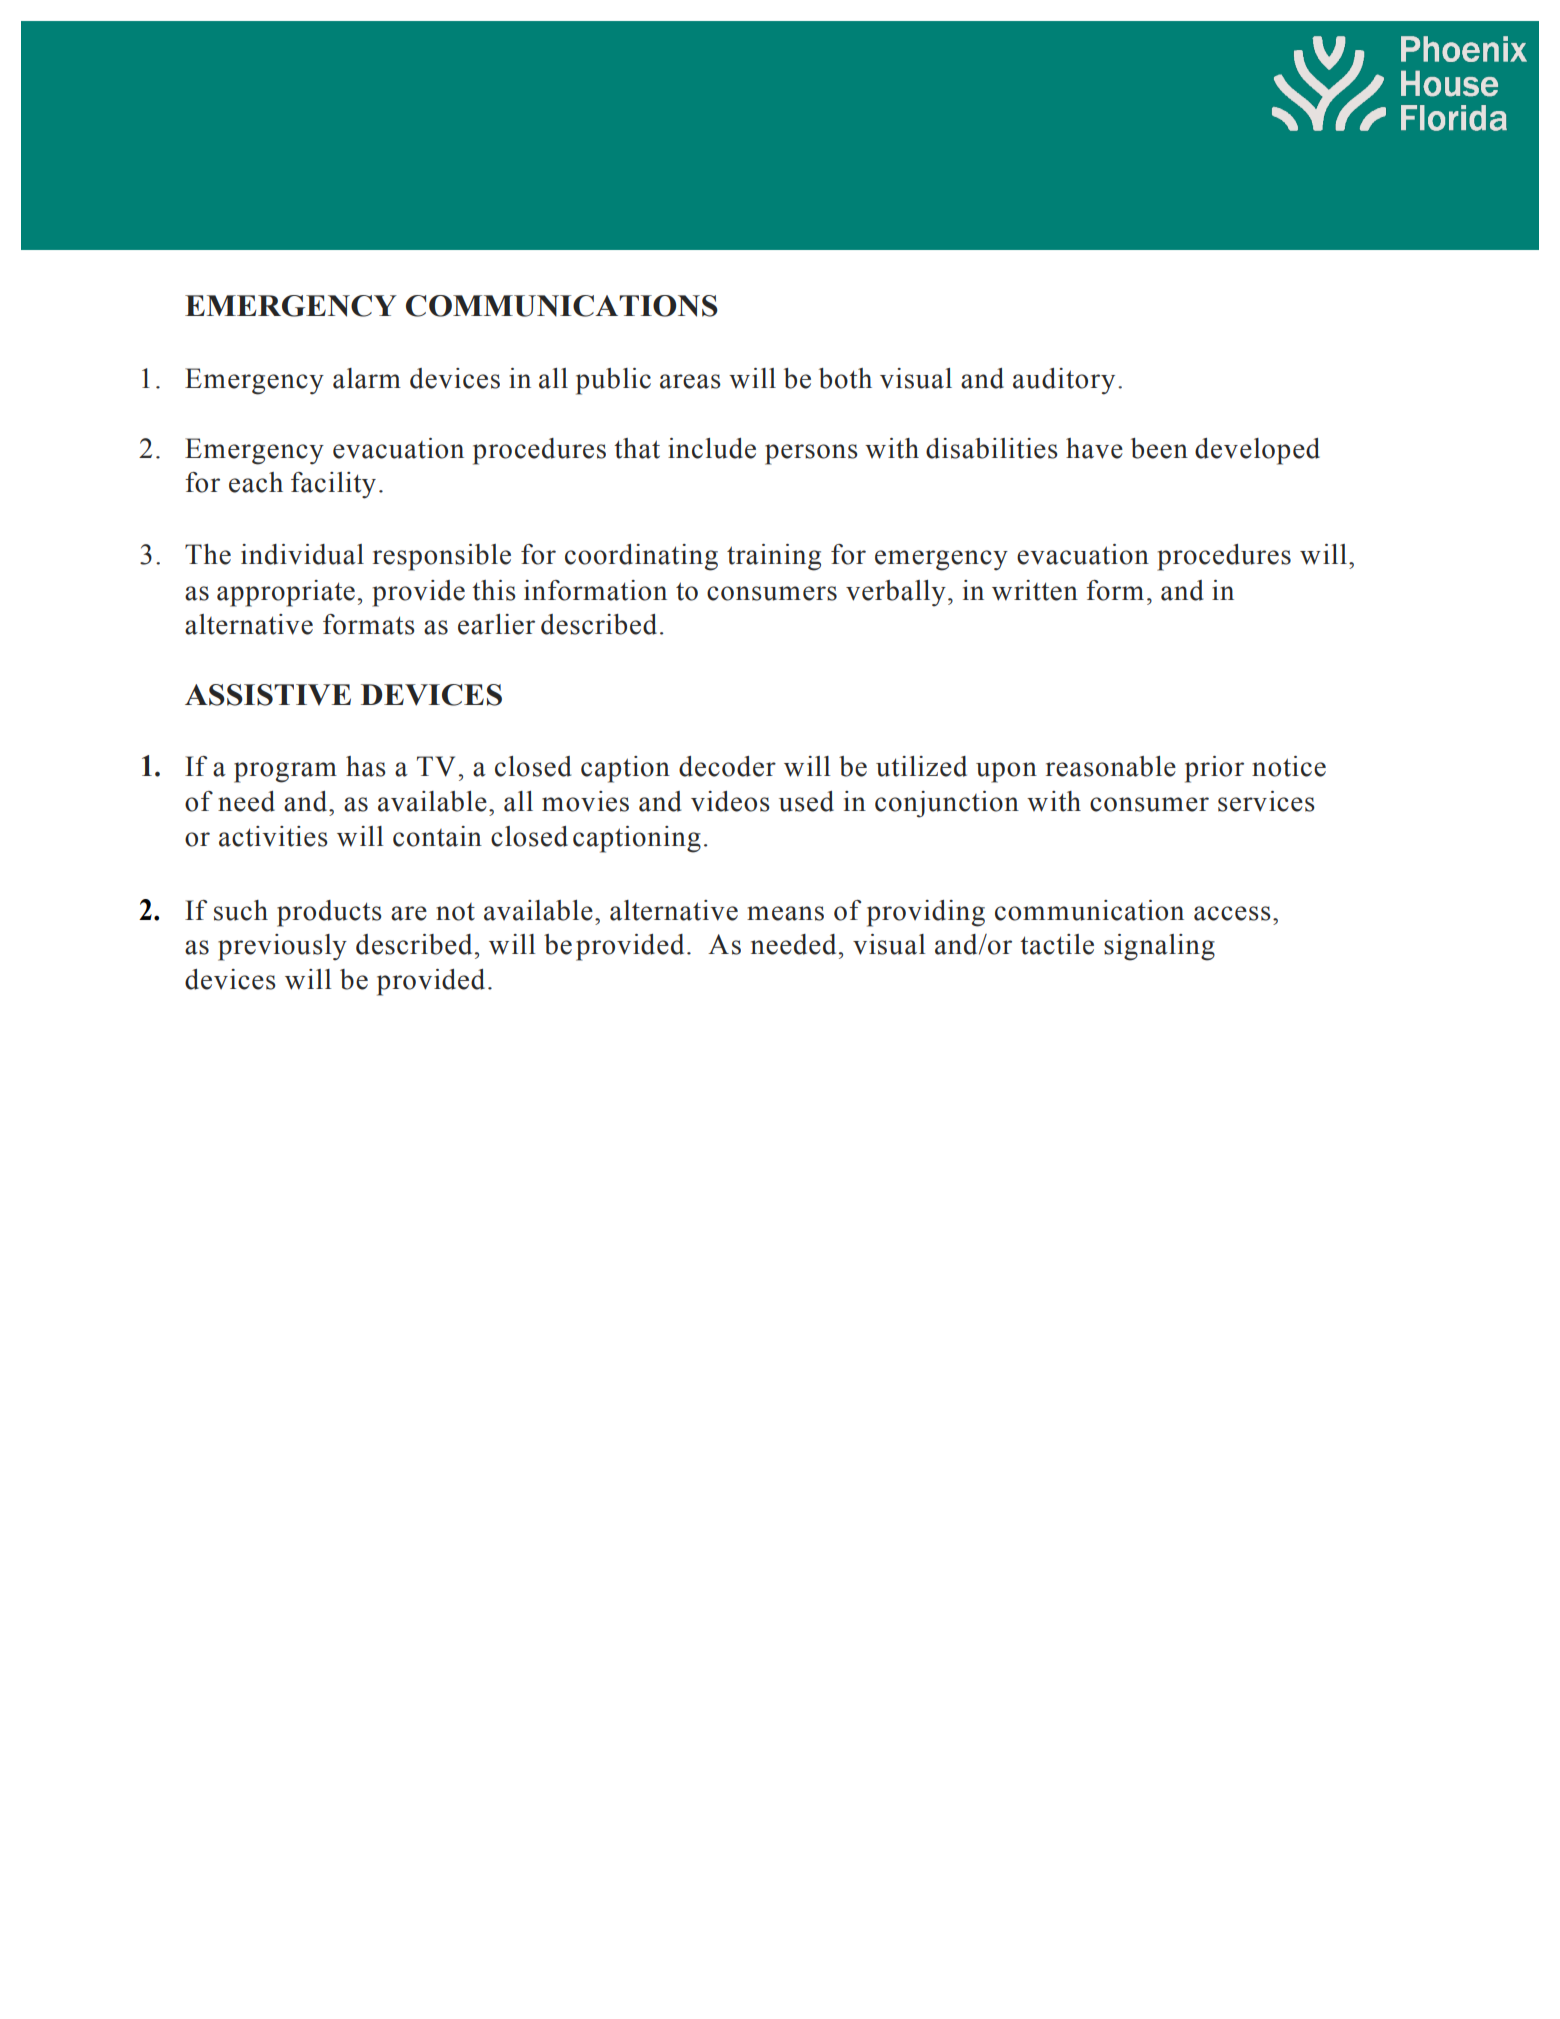 This screenshot has width=1560, height=2019. Describe the element at coordinates (1064, 381) in the screenshot. I see `auditory` at that location.
